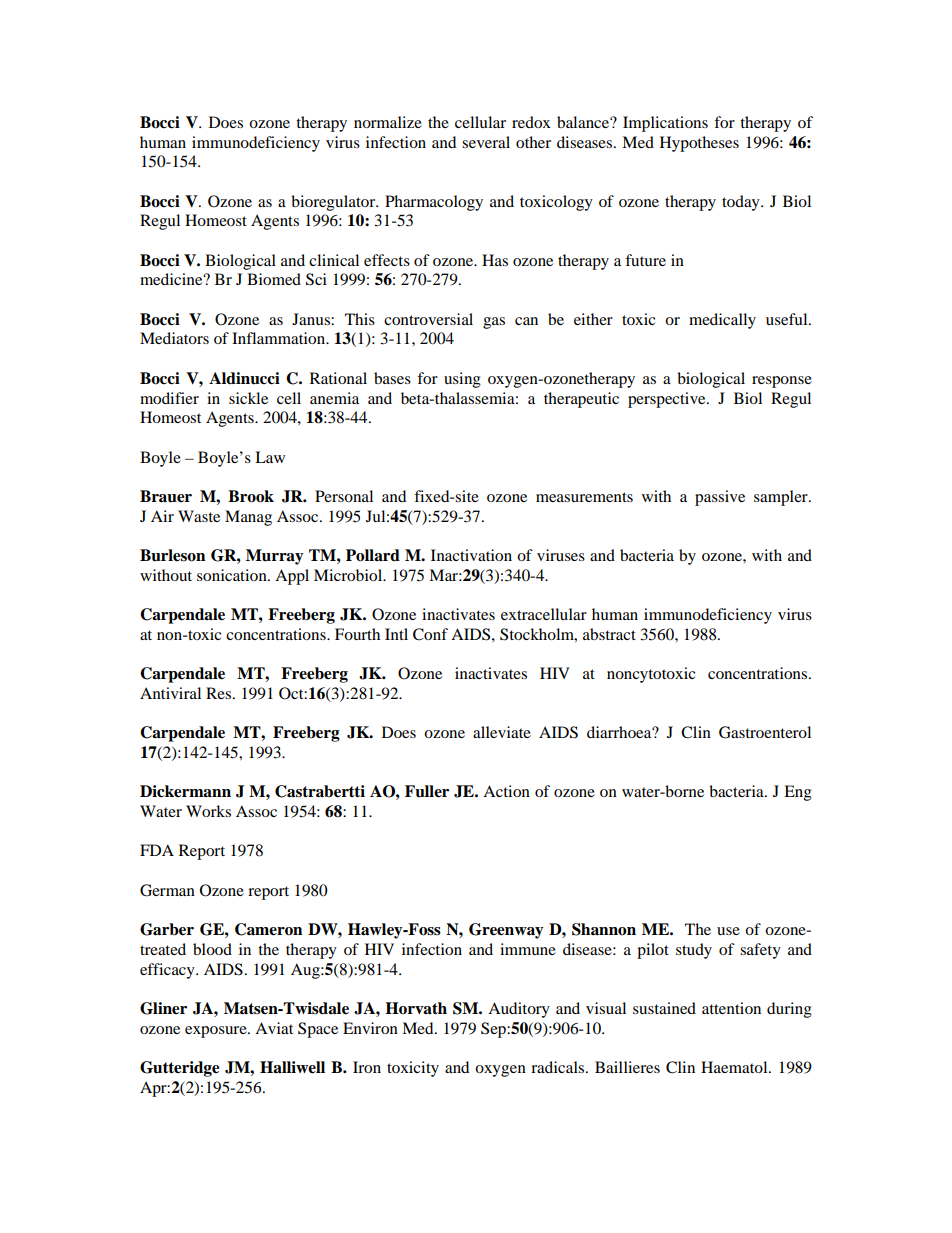  I want to click on Eng, so click(798, 793).
